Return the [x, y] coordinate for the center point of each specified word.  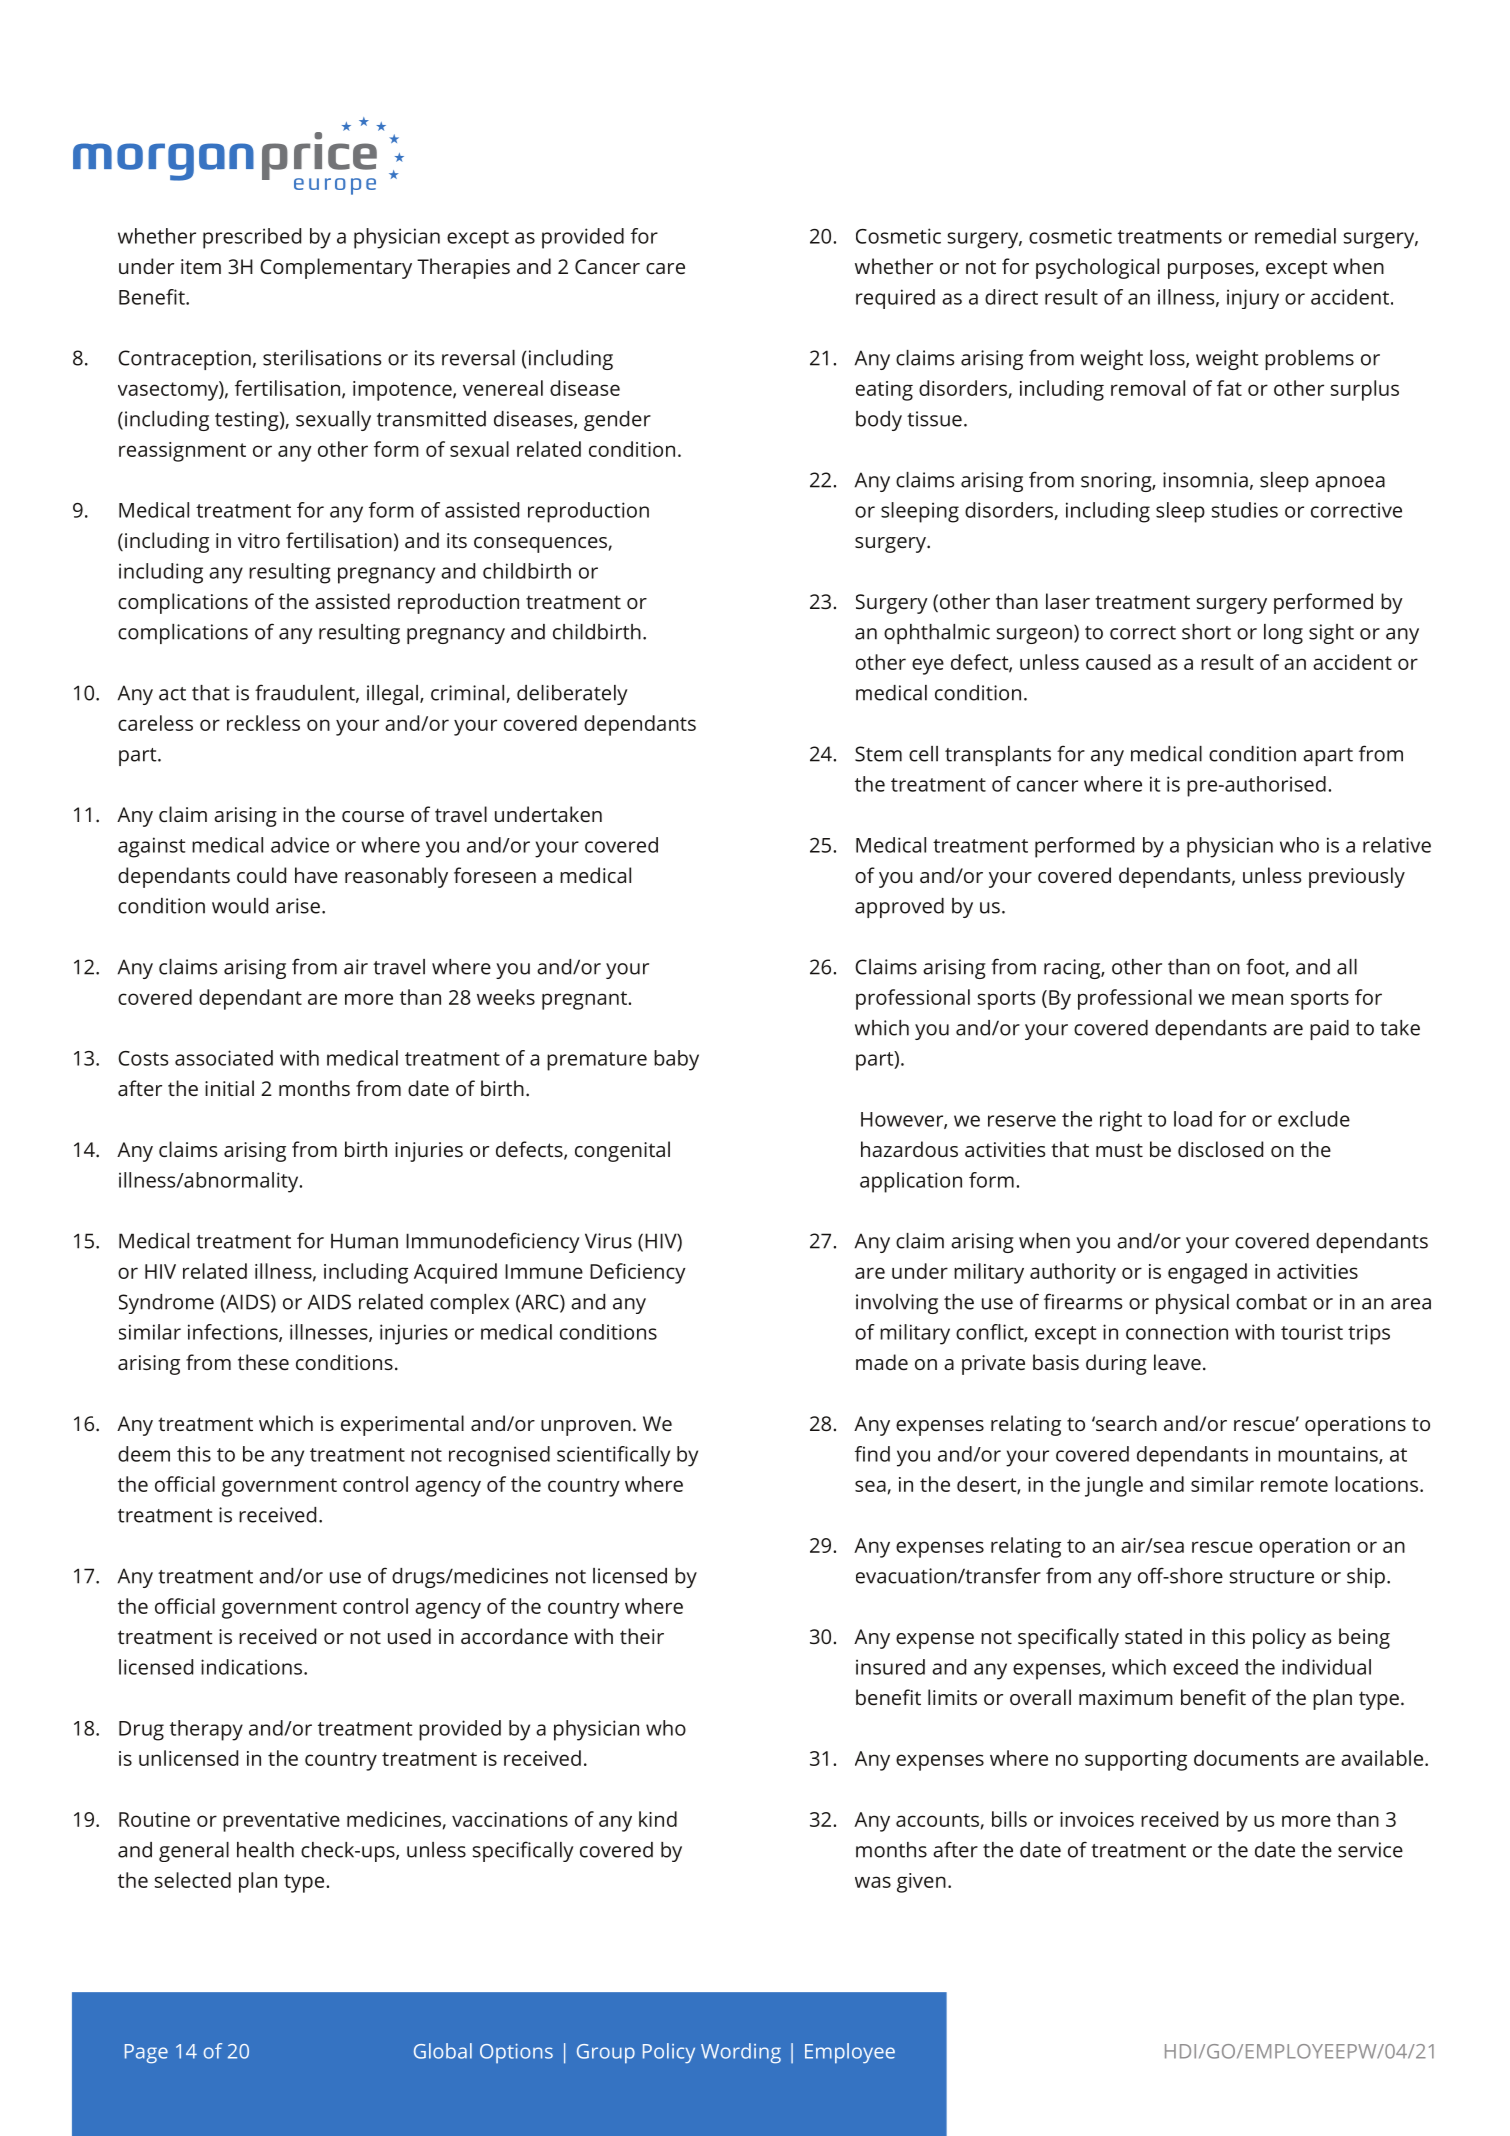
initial [229, 1088]
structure [1272, 1577]
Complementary [336, 268]
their [642, 1636]
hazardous [909, 1149]
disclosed [1220, 1149]
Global [443, 2051]
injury [1253, 299]
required [895, 299]
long [1283, 634]
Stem [878, 754]
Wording [741, 2053]
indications [251, 1667]
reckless [263, 723]
